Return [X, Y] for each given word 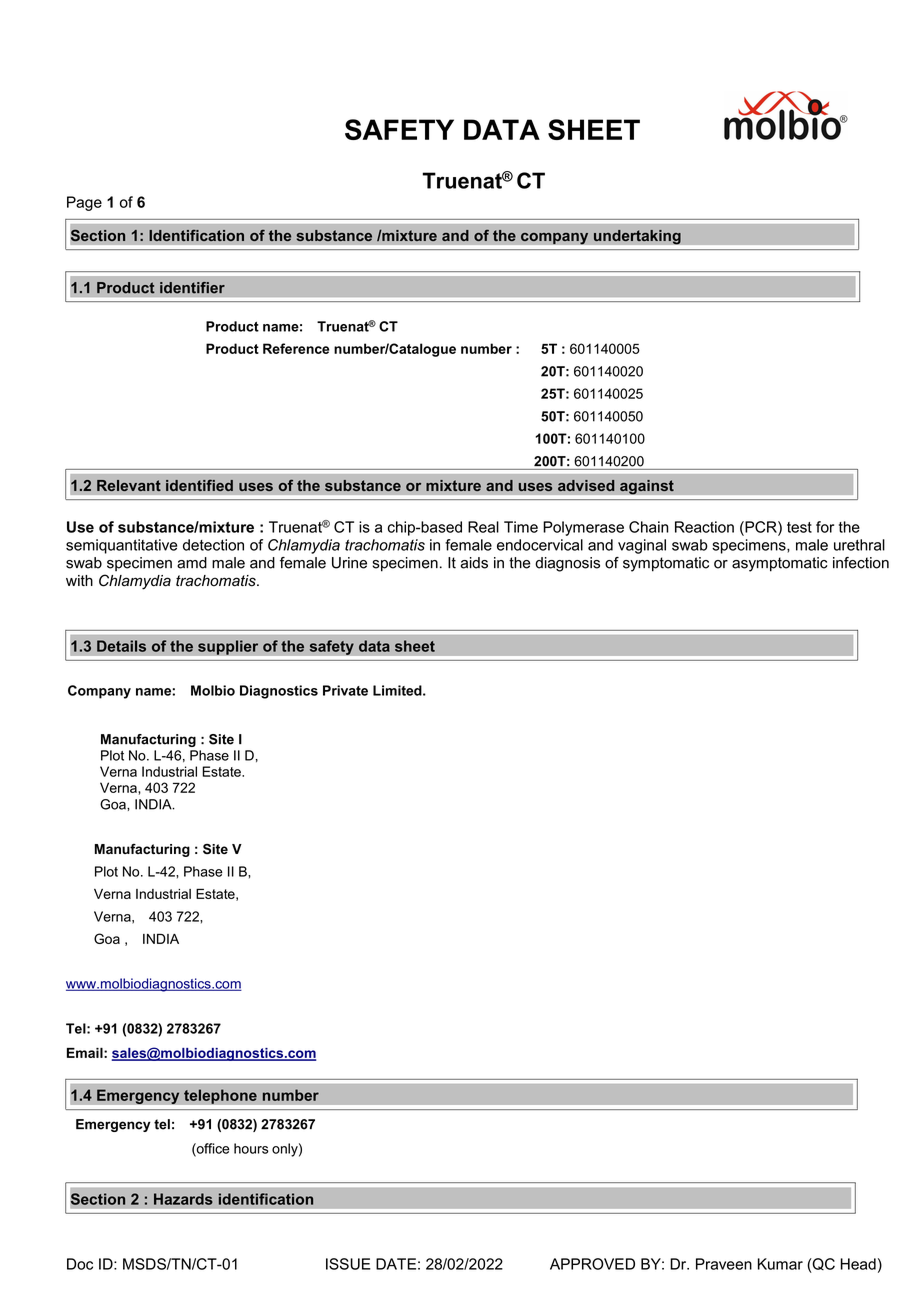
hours [251, 1148]
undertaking [637, 237]
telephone [220, 1096]
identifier [192, 288]
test [799, 527]
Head [858, 1264]
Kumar [780, 1264]
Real [483, 527]
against [647, 487]
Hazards [183, 1199]
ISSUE [348, 1264]
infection [861, 563]
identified [199, 485]
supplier [228, 647]
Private [345, 690]
